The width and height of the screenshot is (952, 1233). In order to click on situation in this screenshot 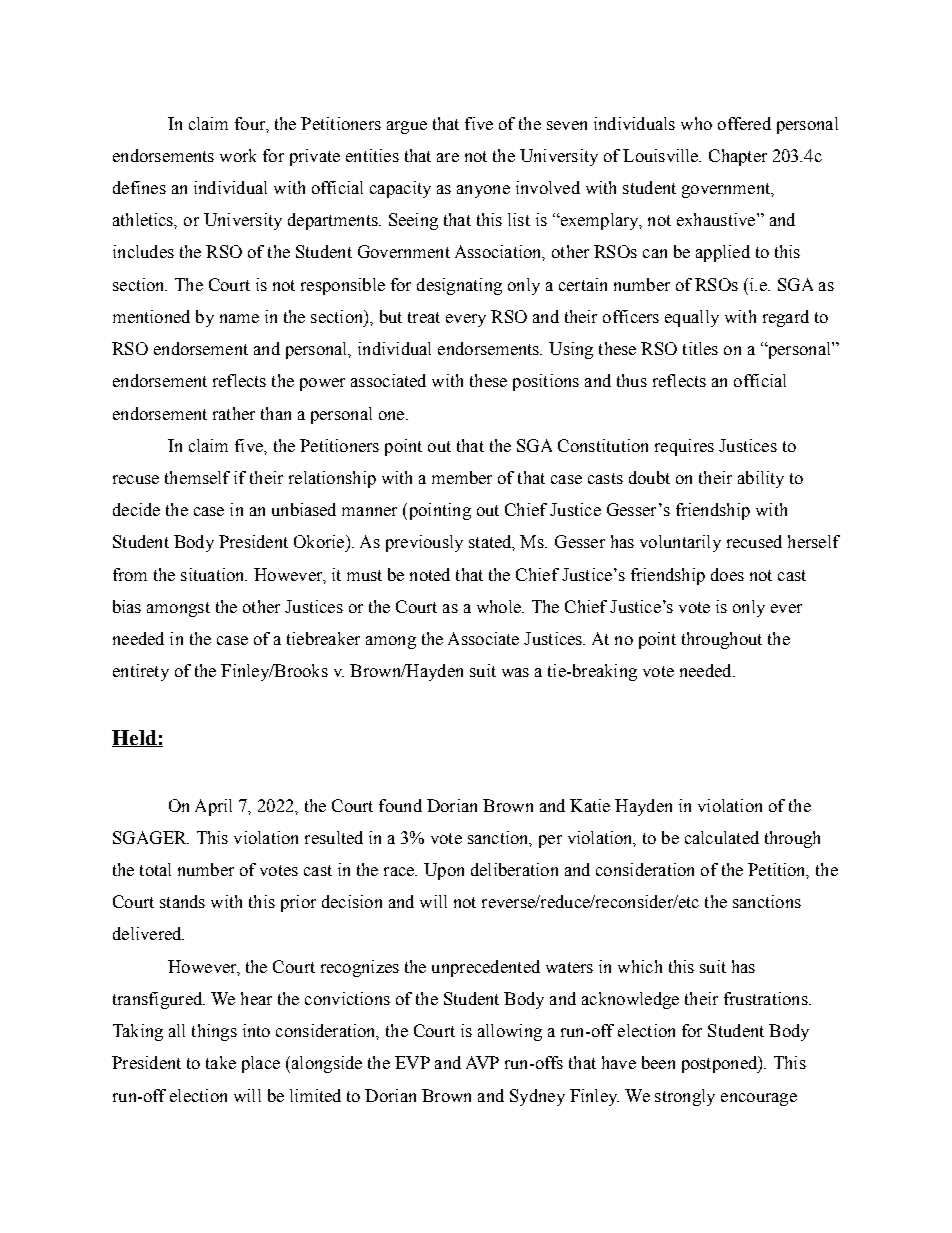, I will do `click(214, 574)`.
